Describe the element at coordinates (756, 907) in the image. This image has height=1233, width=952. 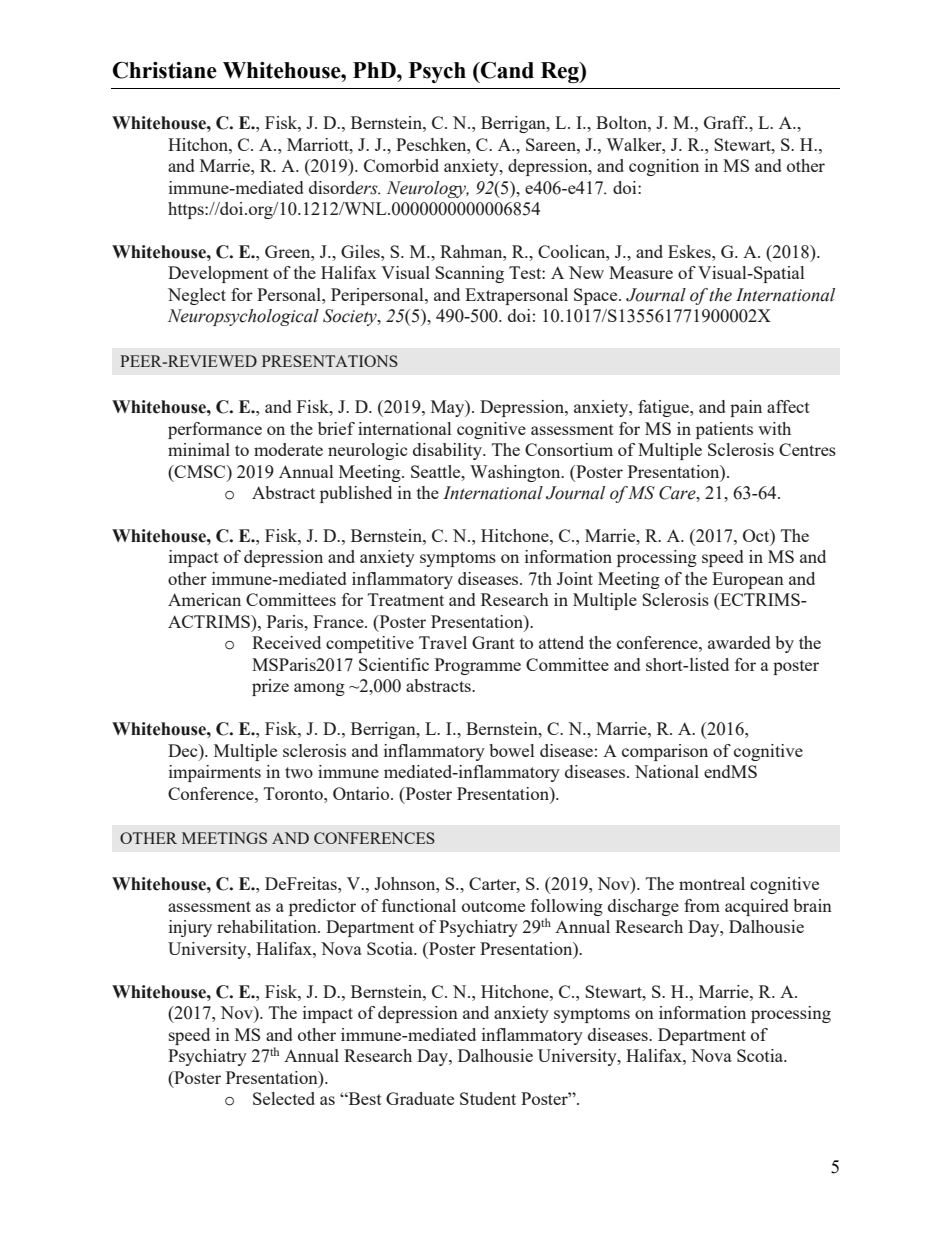
I see `acquired` at that location.
